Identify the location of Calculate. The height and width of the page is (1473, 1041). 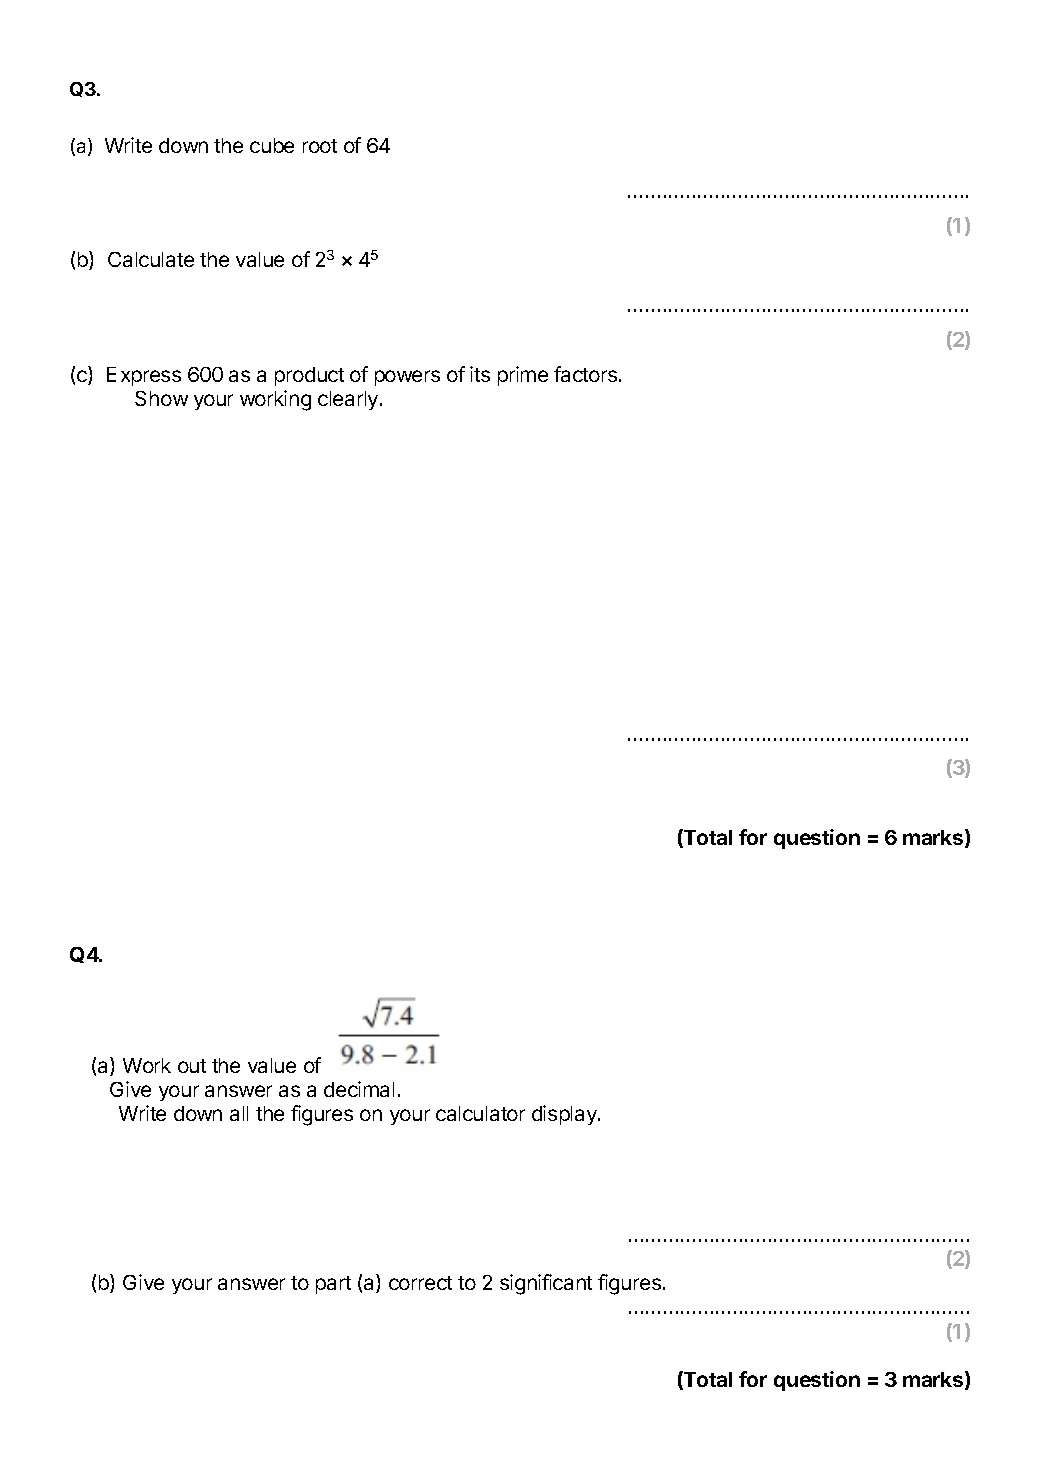
(151, 259).
